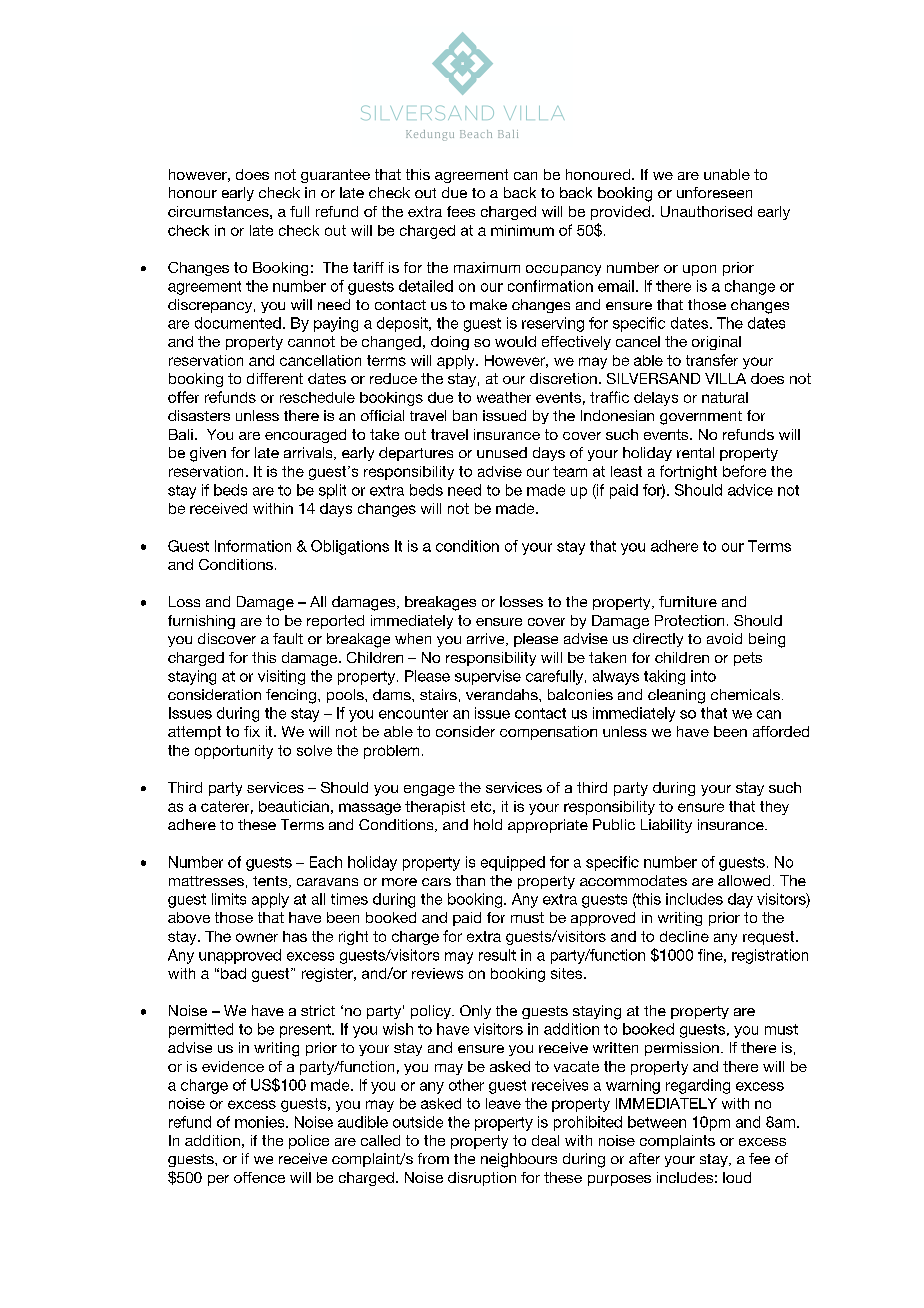 Image resolution: width=924 pixels, height=1308 pixels. What do you see at coordinates (335, 176) in the screenshot?
I see `guarantee` at bounding box center [335, 176].
